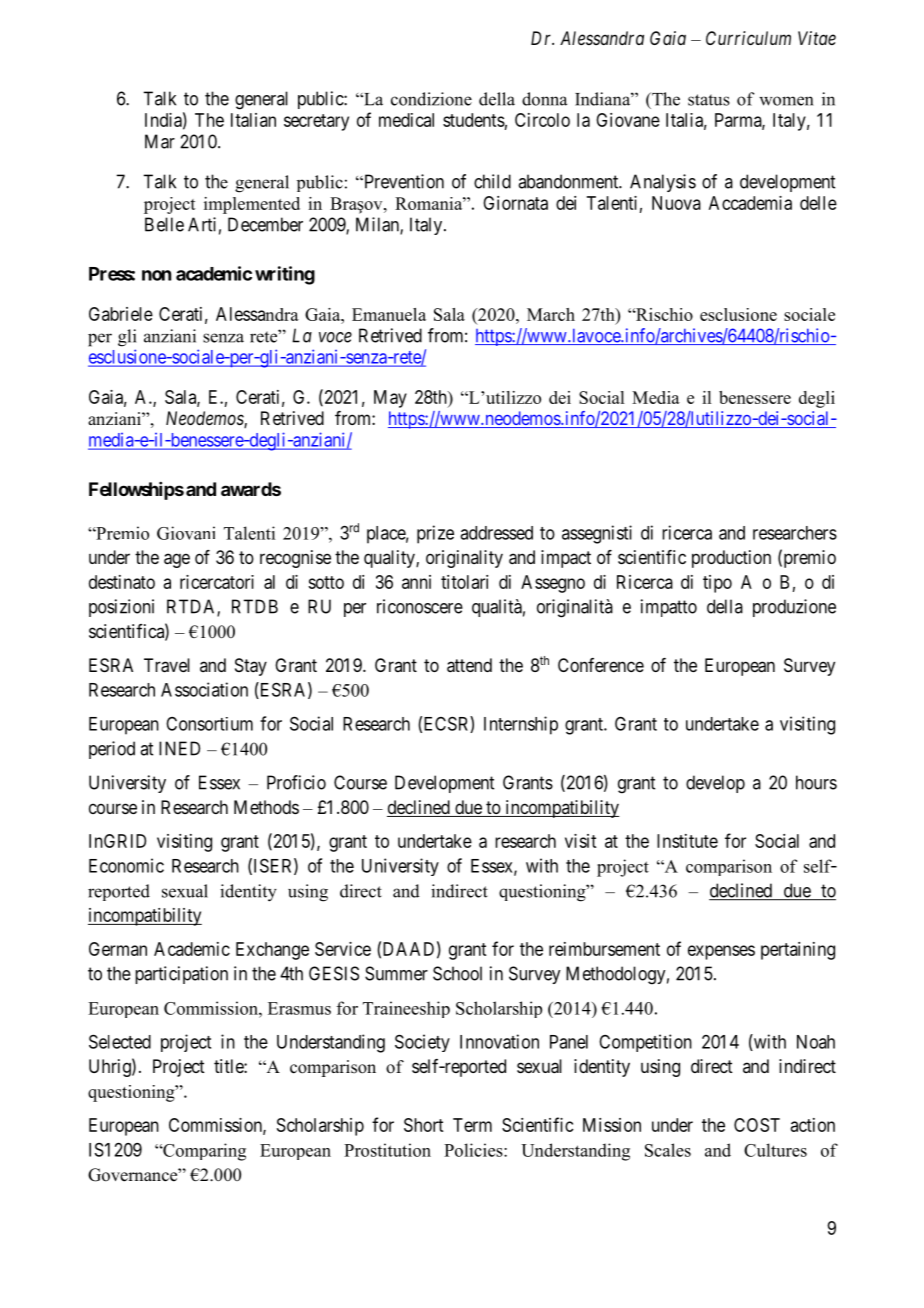 Image resolution: width=924 pixels, height=1308 pixels. What do you see at coordinates (177, 560) in the screenshot?
I see `age` at bounding box center [177, 560].
